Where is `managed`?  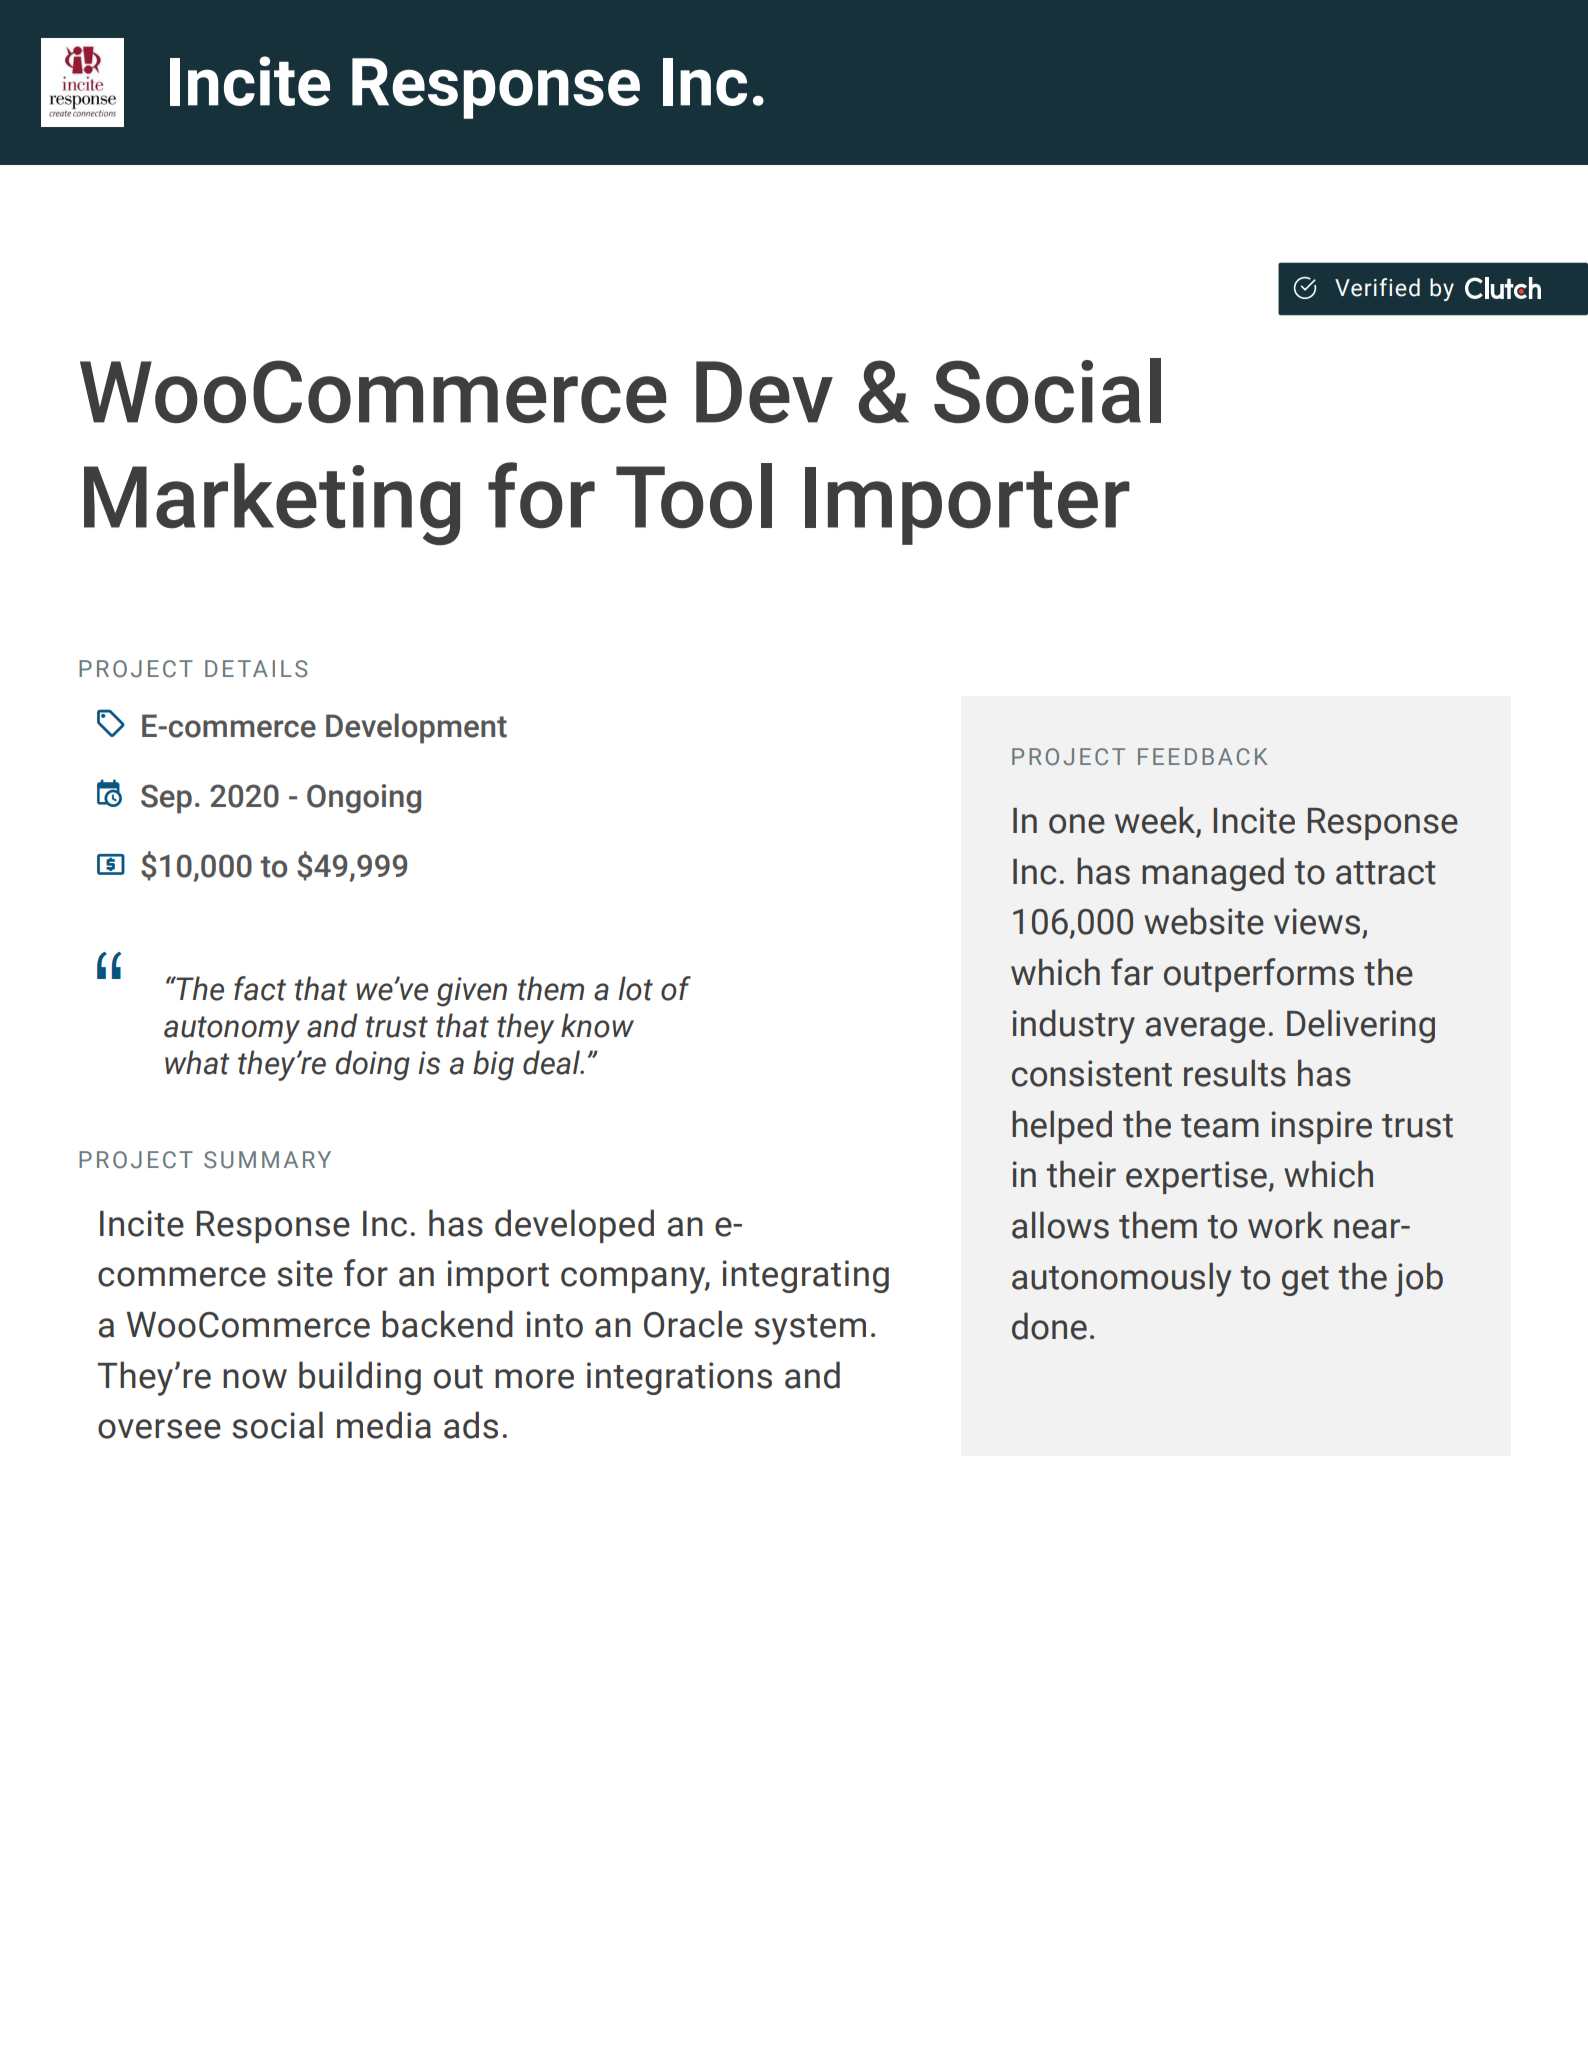
managed is located at coordinates (1213, 874).
